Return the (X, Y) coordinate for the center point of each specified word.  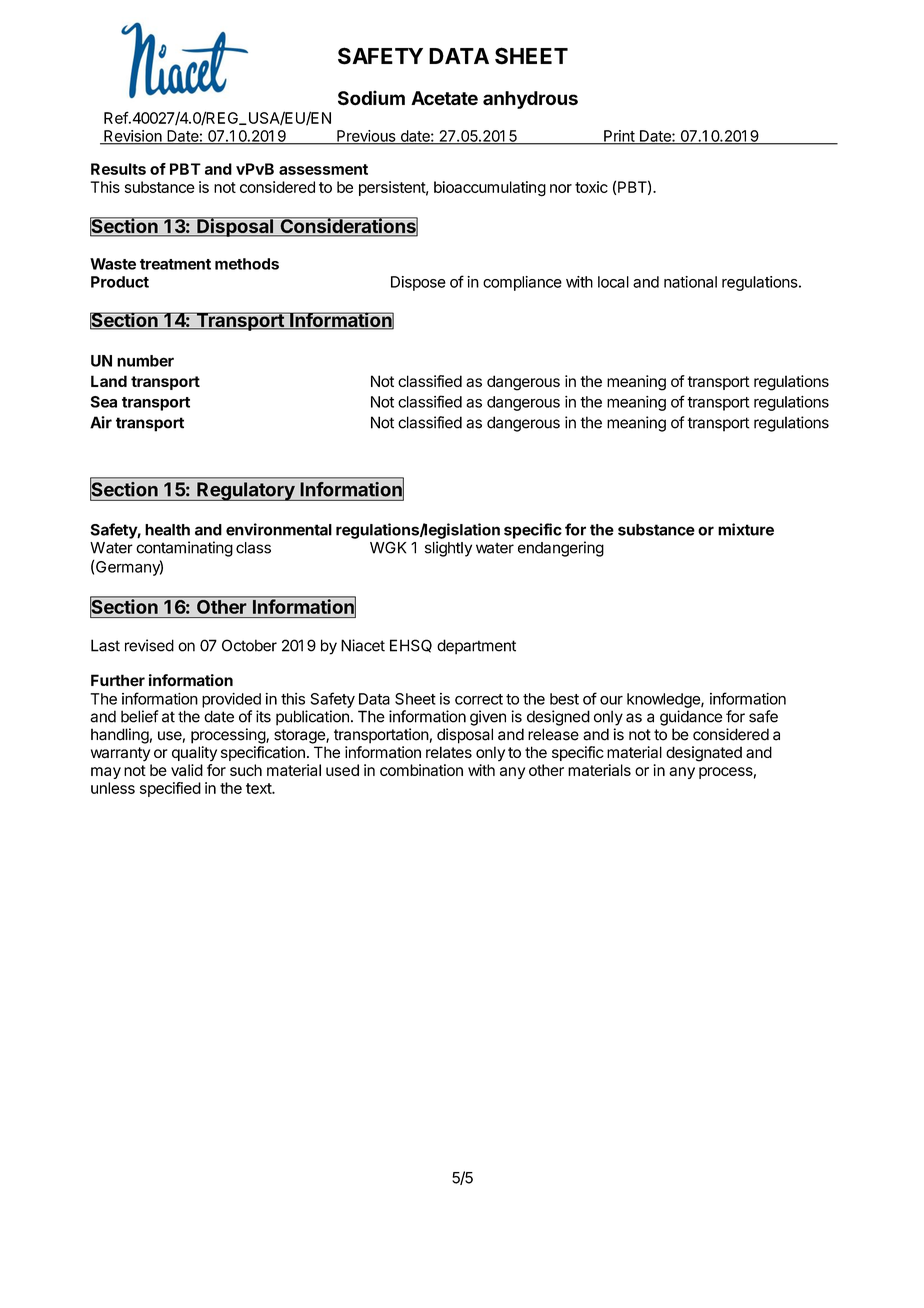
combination (421, 770)
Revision (133, 137)
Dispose (418, 283)
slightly (448, 549)
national (690, 282)
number (145, 361)
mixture (746, 529)
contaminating (184, 549)
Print (619, 137)
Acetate (444, 98)
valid (187, 770)
